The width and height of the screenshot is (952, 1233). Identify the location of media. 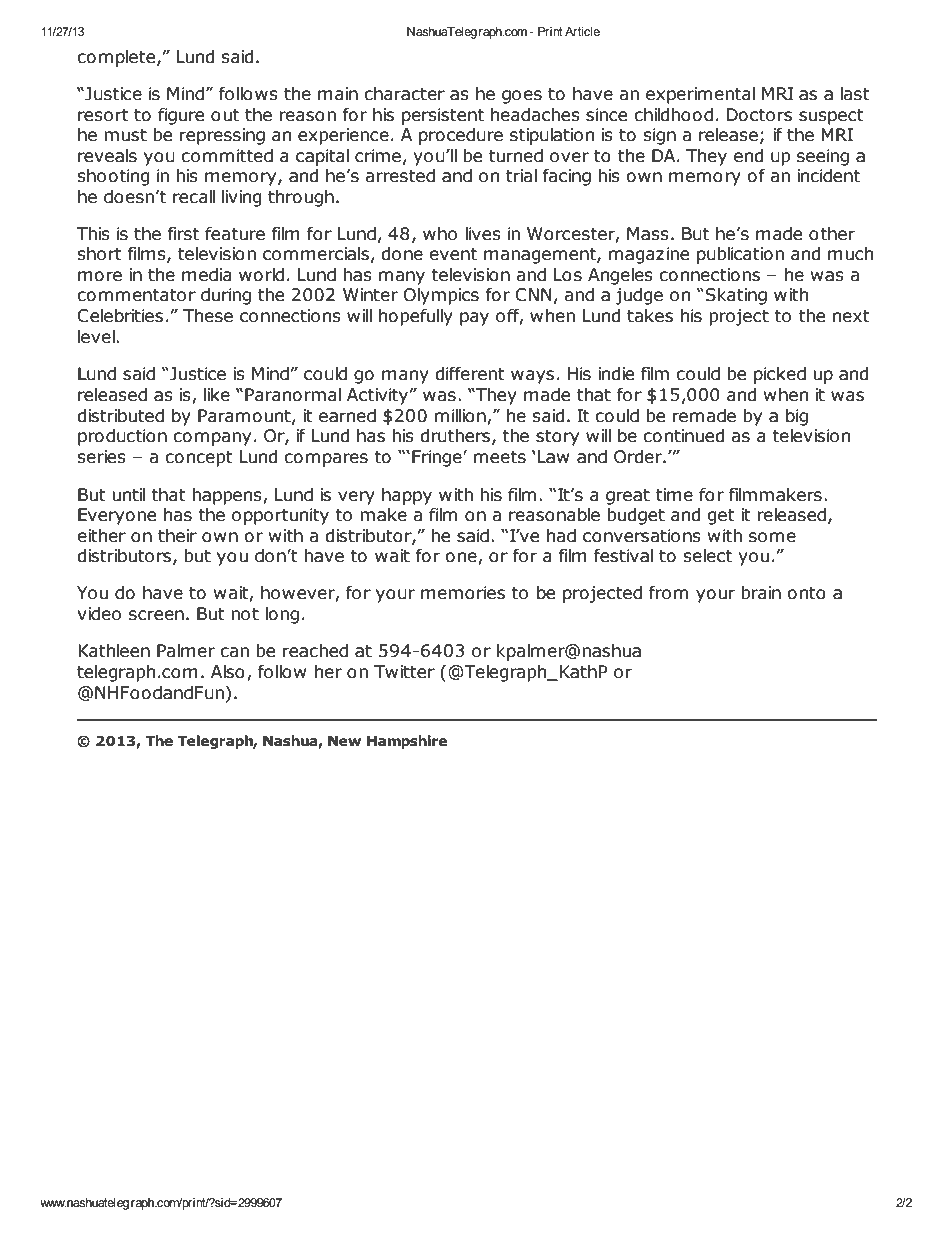
(207, 275).
